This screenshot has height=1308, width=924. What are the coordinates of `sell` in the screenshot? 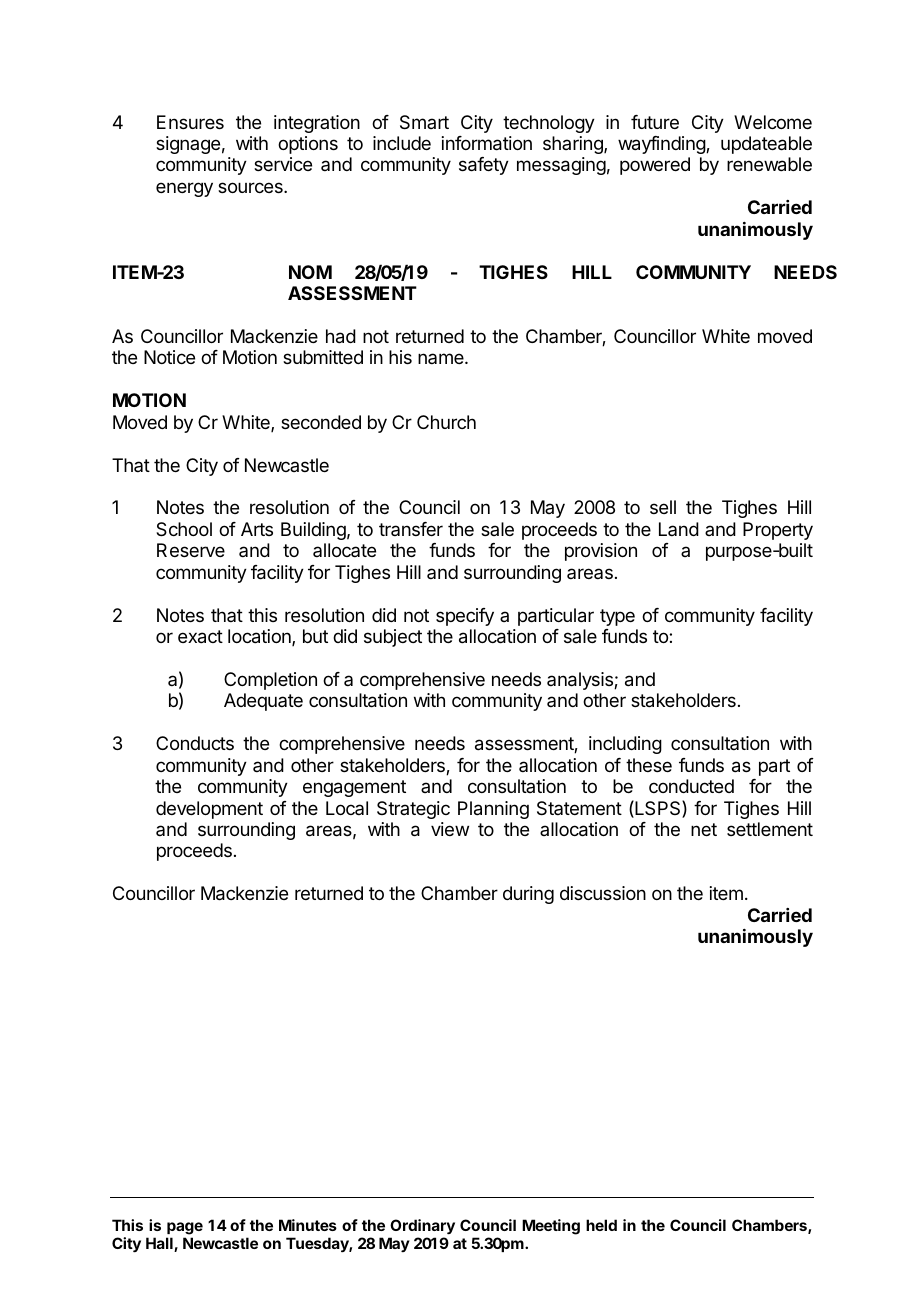 It's located at (663, 507).
